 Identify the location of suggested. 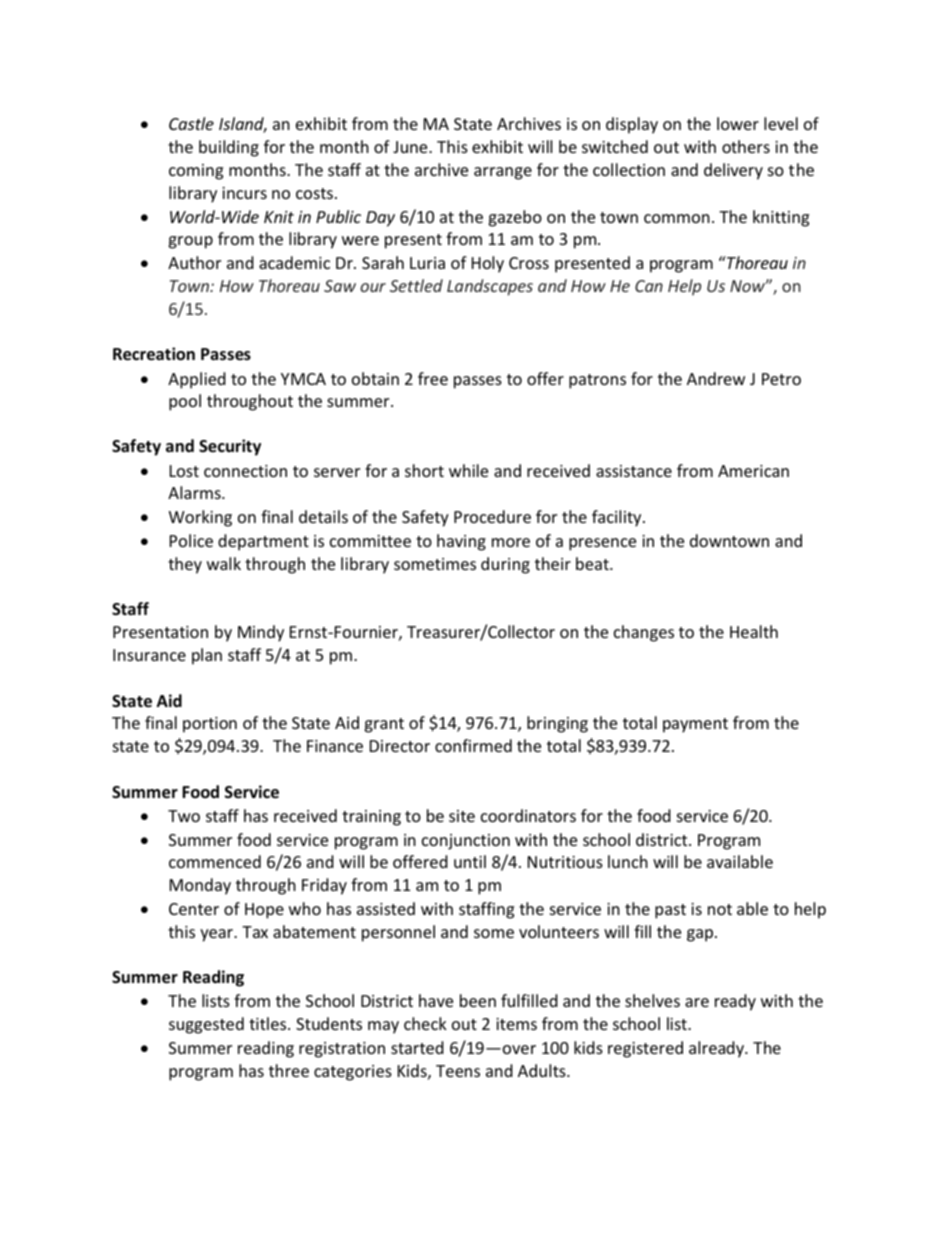
(206, 1025).
